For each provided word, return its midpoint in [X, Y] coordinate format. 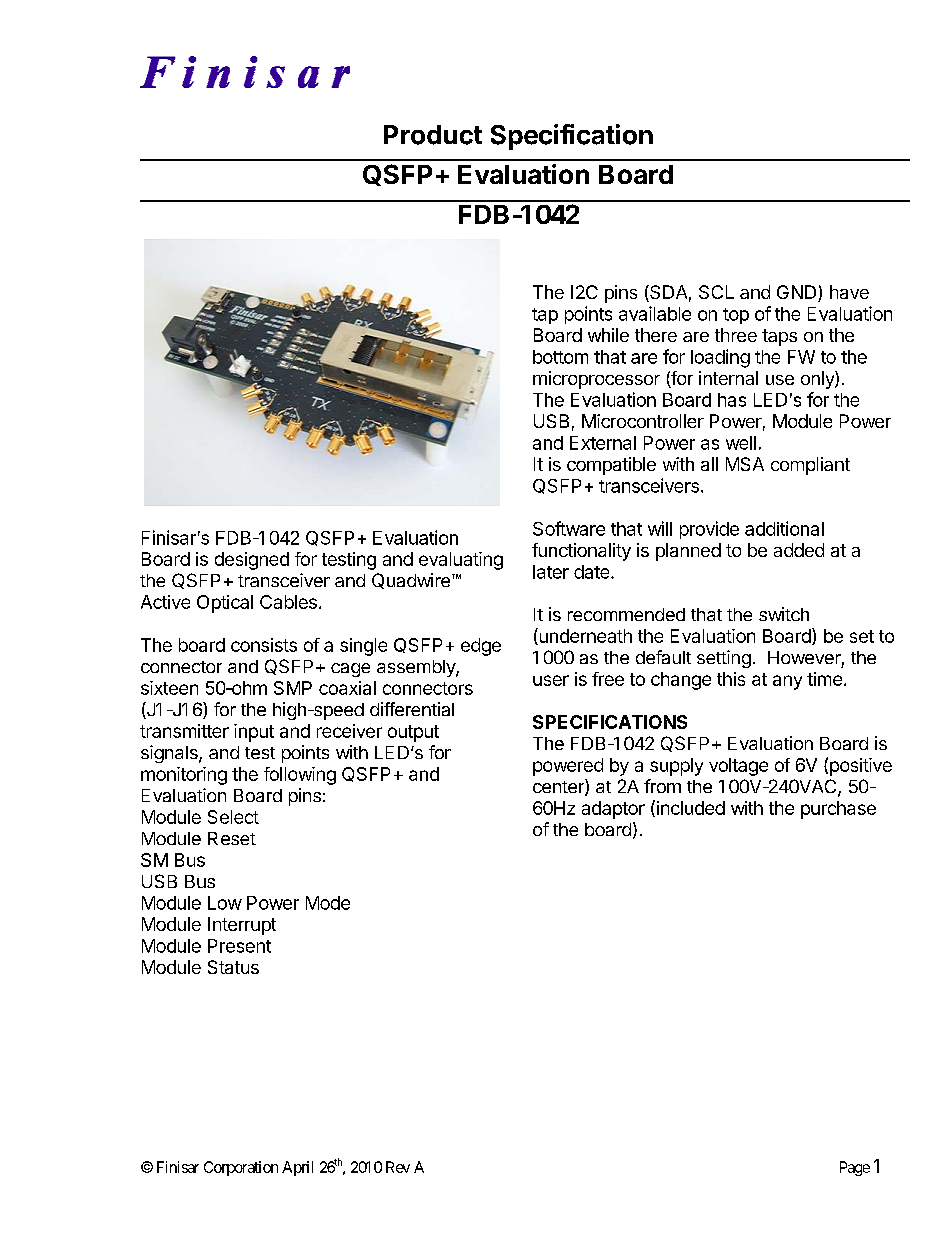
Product [433, 135]
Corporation [241, 1168]
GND [798, 293]
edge [481, 647]
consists [264, 645]
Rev [398, 1167]
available [655, 313]
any [787, 682]
